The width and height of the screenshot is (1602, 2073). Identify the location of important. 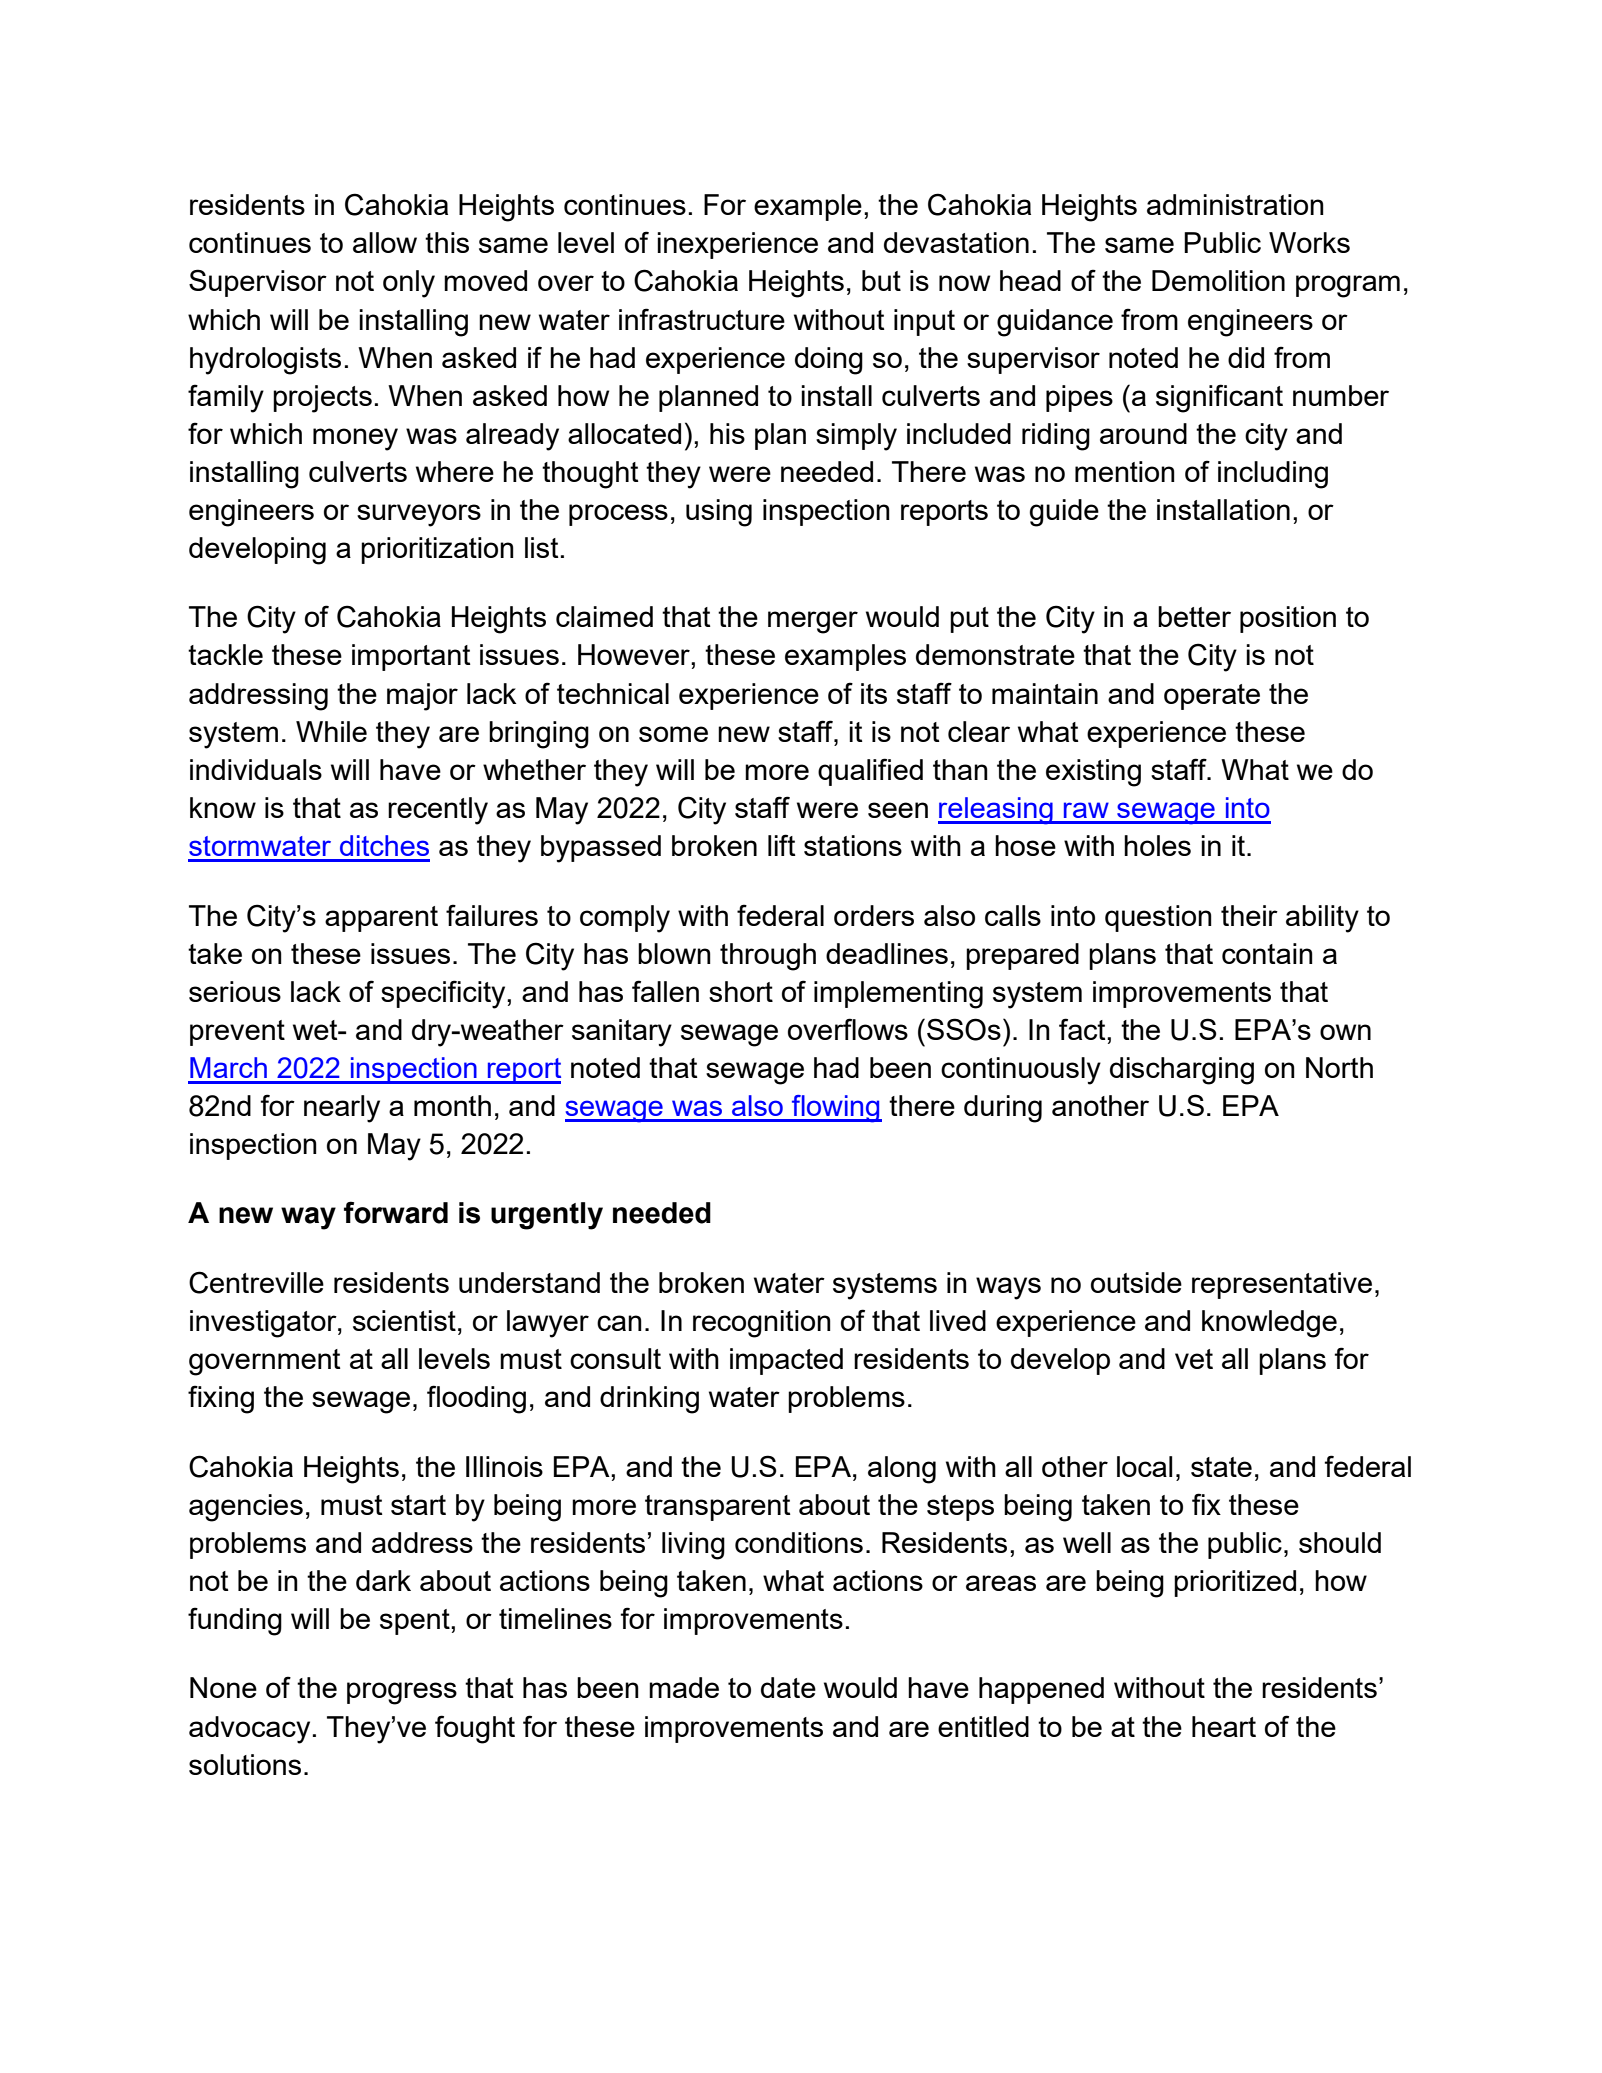
(411, 657).
